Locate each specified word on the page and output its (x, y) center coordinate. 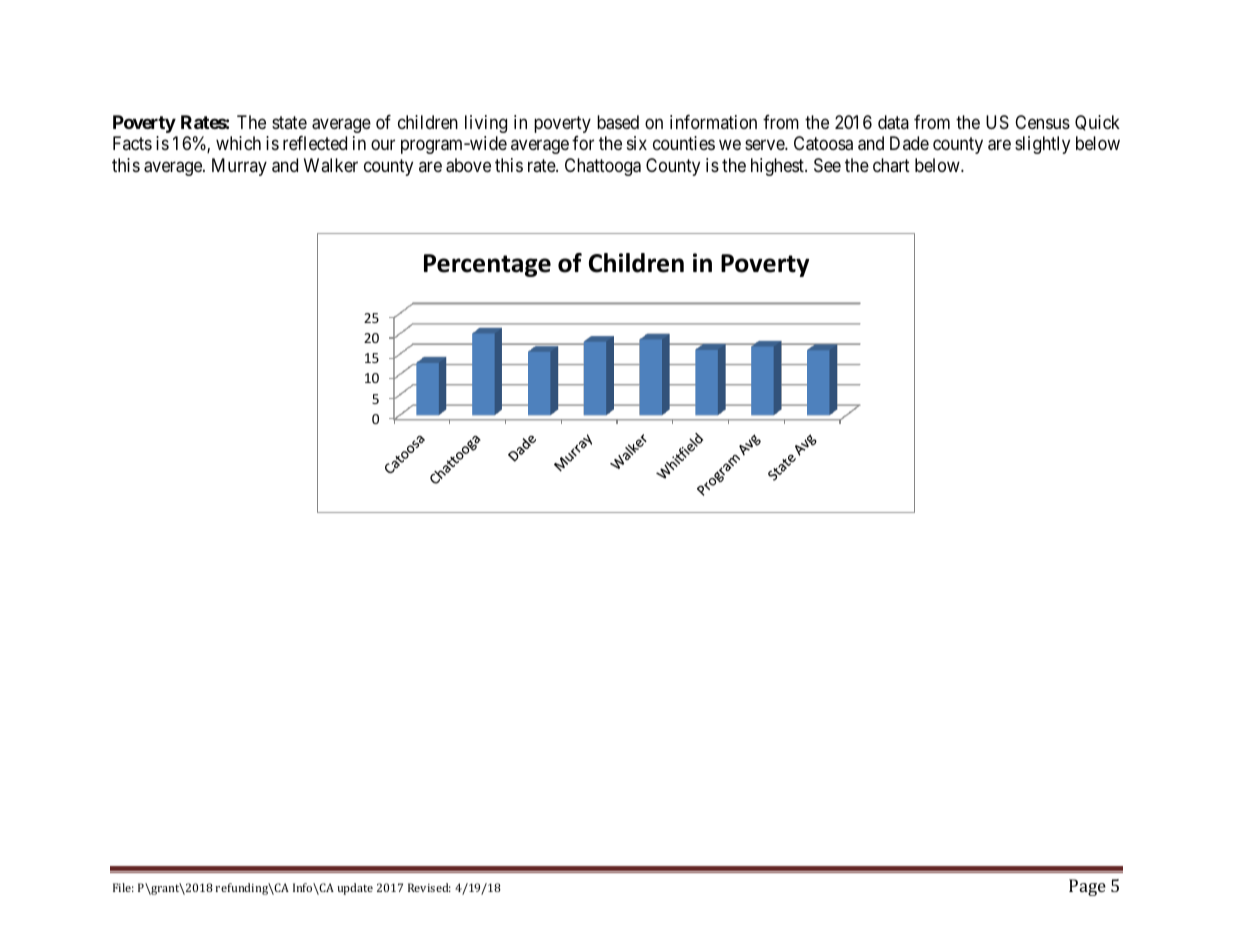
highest (778, 167)
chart (891, 165)
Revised (429, 887)
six (637, 143)
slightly (1042, 145)
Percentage (487, 265)
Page (1087, 887)
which (238, 143)
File (123, 887)
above (468, 165)
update (355, 889)
